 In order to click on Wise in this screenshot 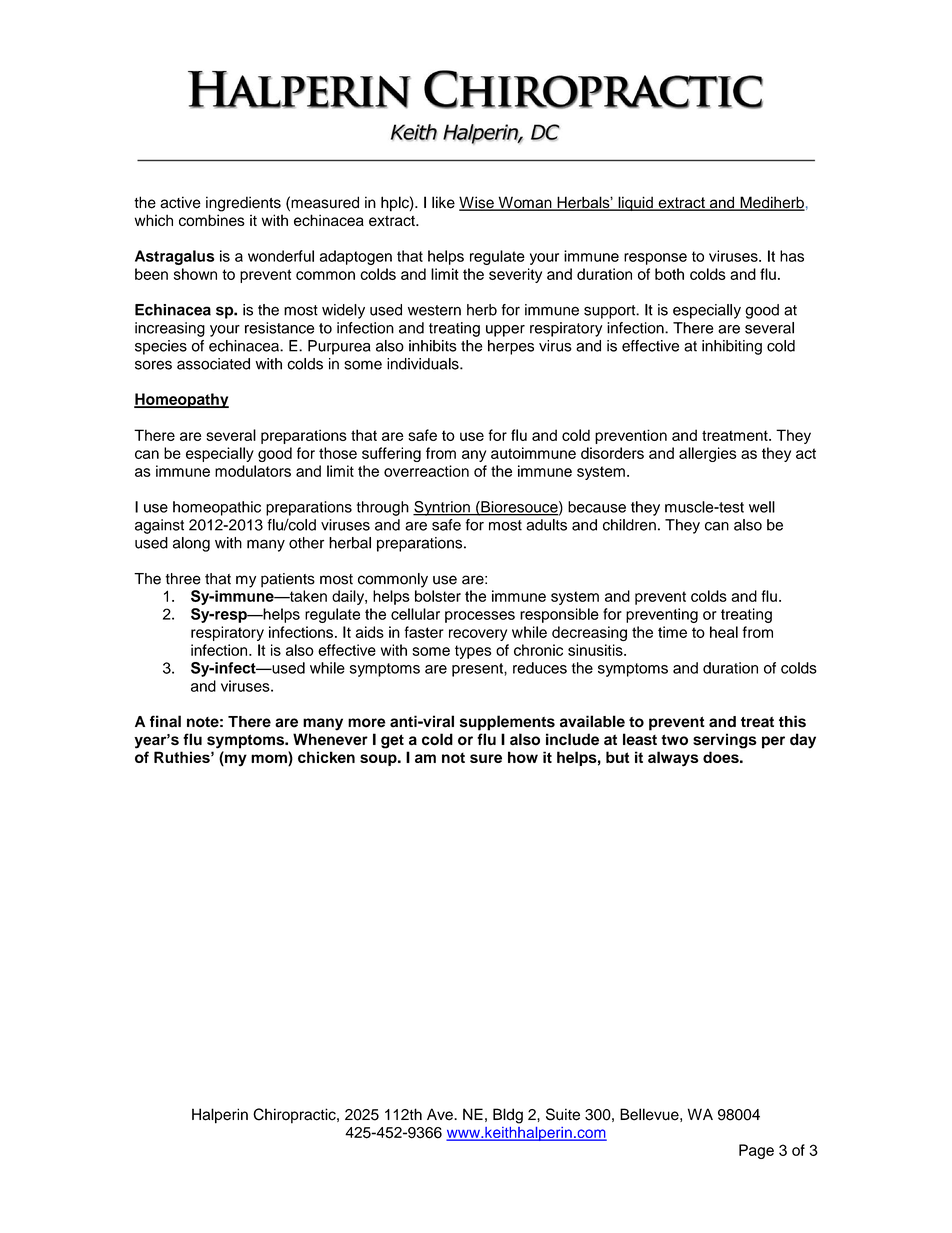, I will do `click(477, 203)`.
